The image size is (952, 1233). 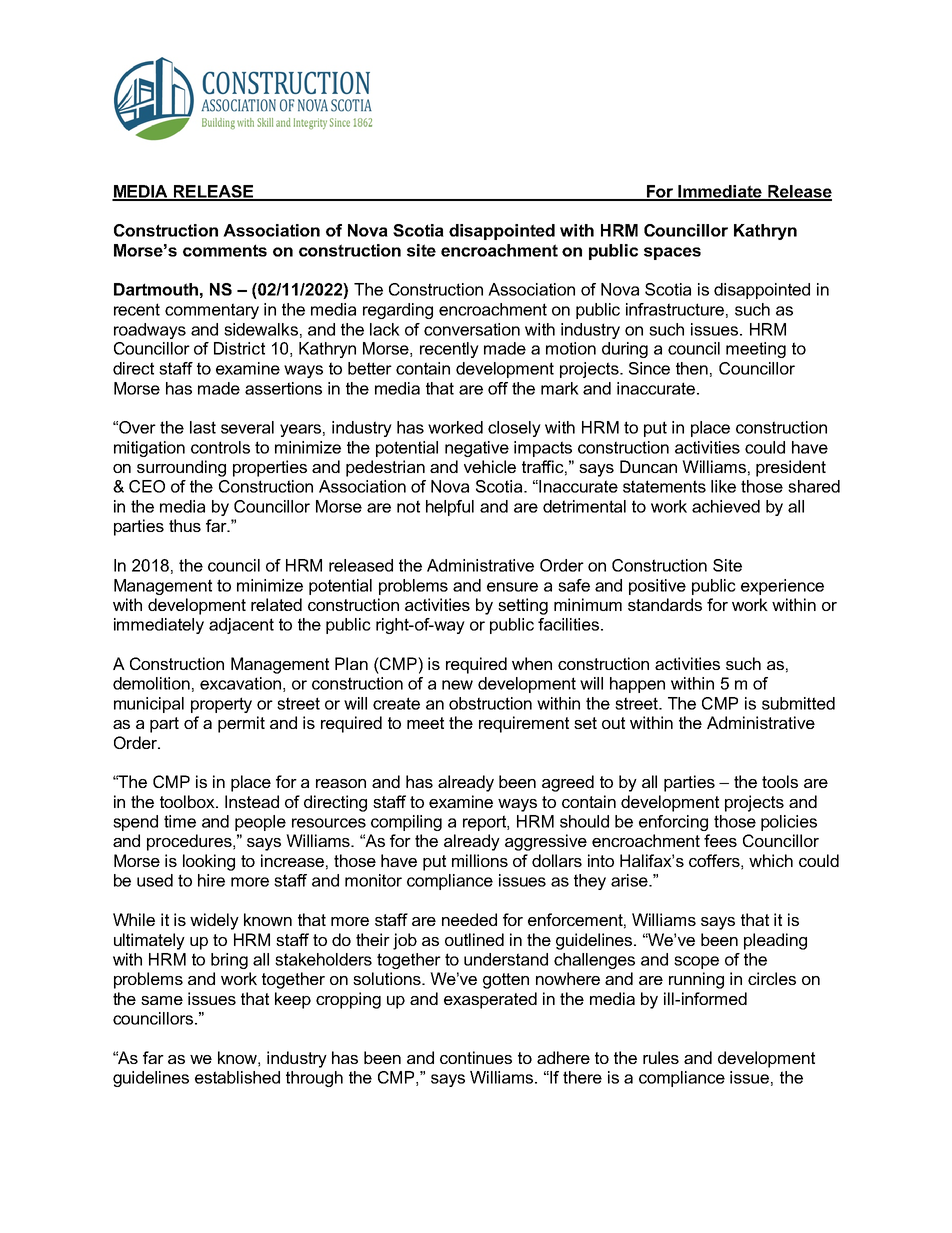 What do you see at coordinates (181, 468) in the screenshot?
I see `surrounding` at bounding box center [181, 468].
